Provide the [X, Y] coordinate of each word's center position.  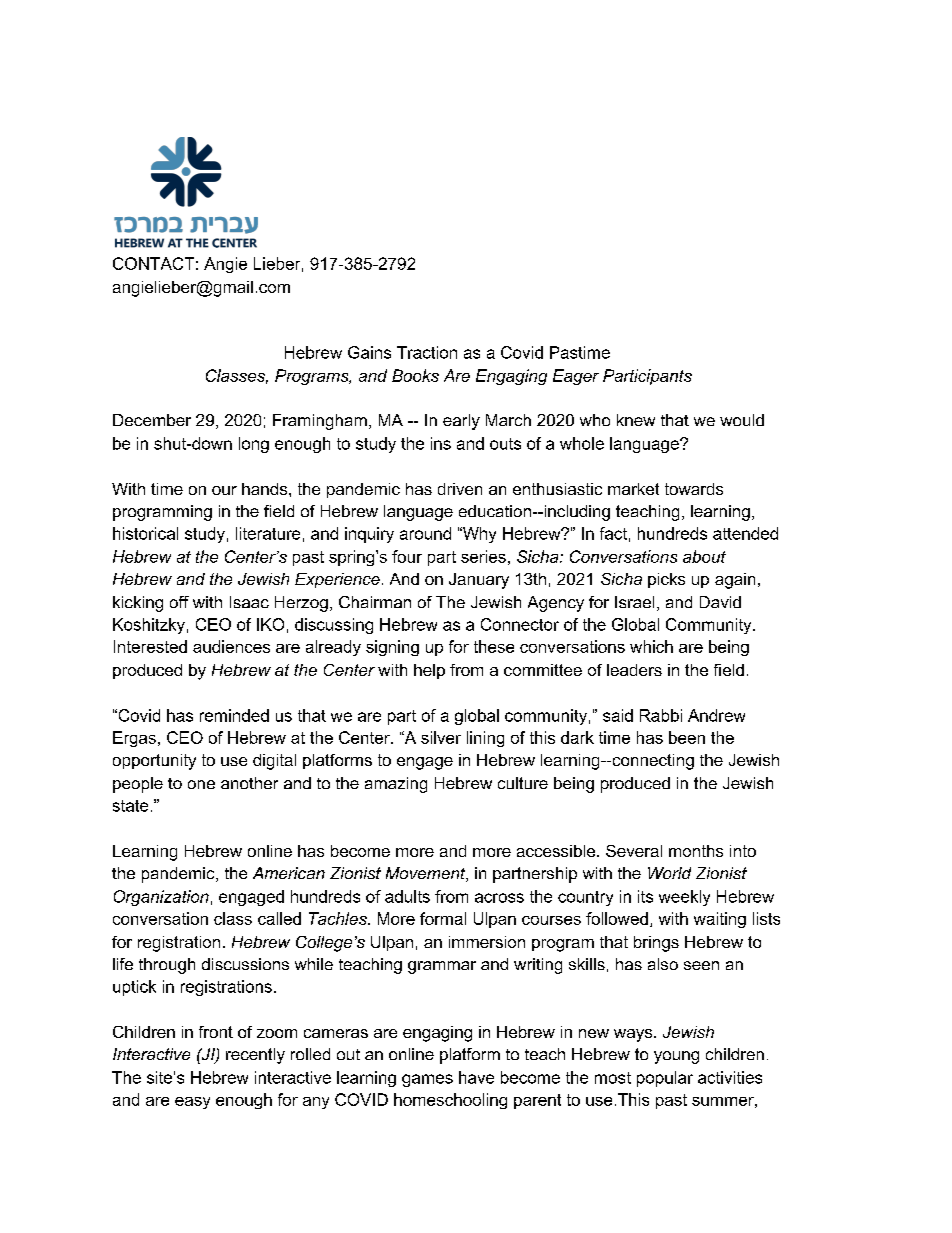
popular [665, 1079]
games [427, 1080]
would [742, 420]
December [152, 420]
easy [192, 1103]
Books [415, 375]
